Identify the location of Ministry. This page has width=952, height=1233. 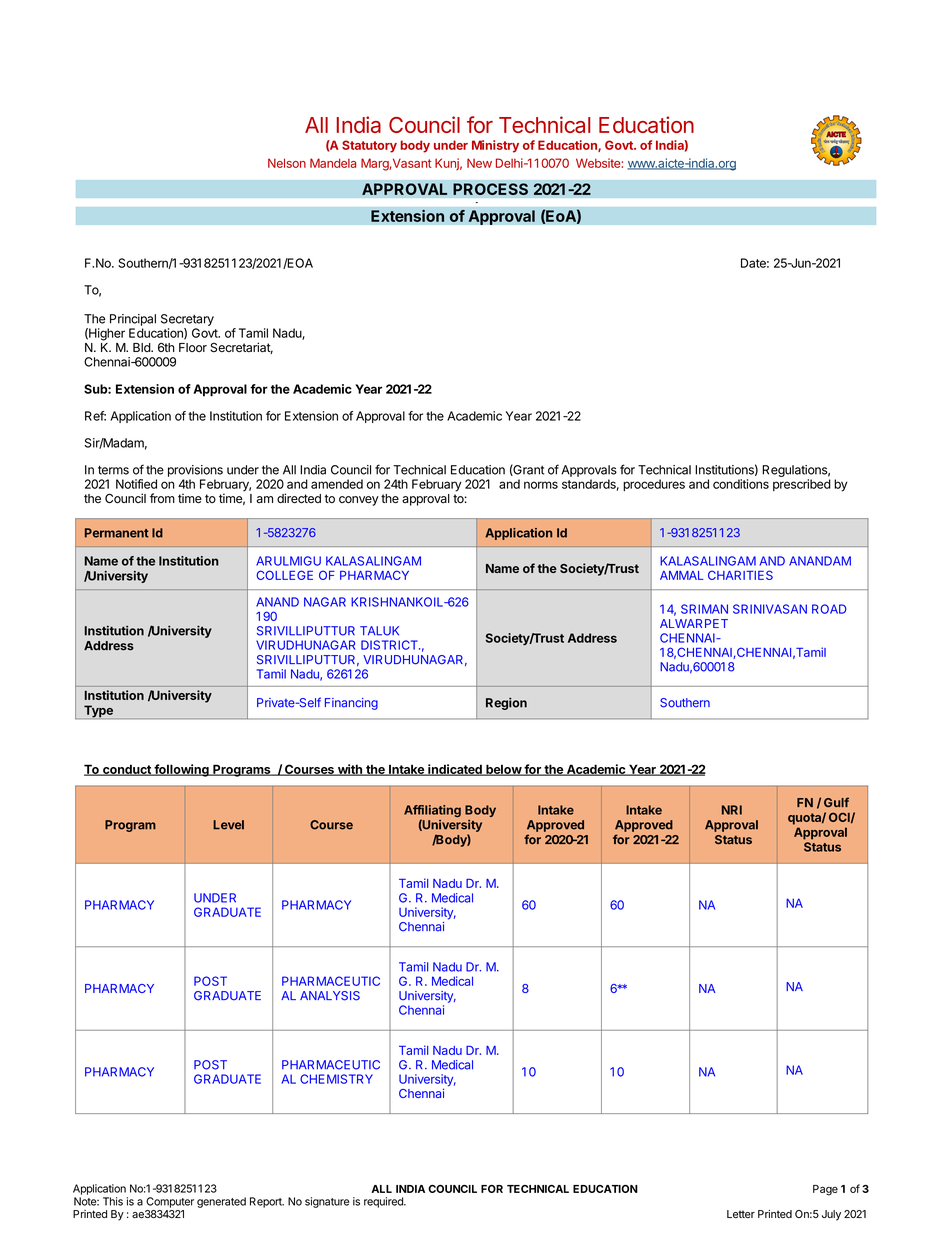
(495, 146).
